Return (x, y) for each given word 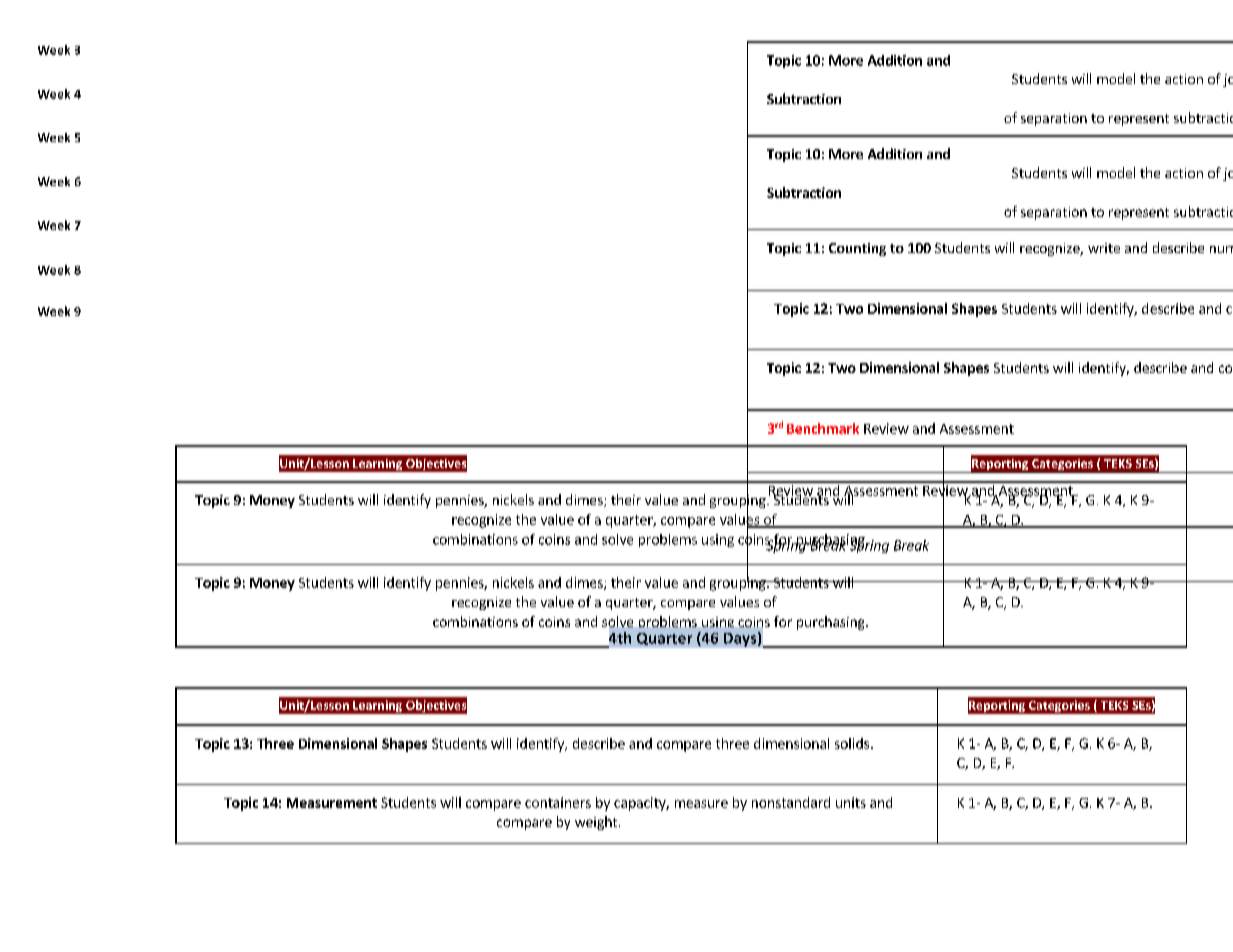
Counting (857, 249)
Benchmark (823, 428)
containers (558, 802)
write (1104, 248)
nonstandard (791, 802)
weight (597, 823)
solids (852, 743)
